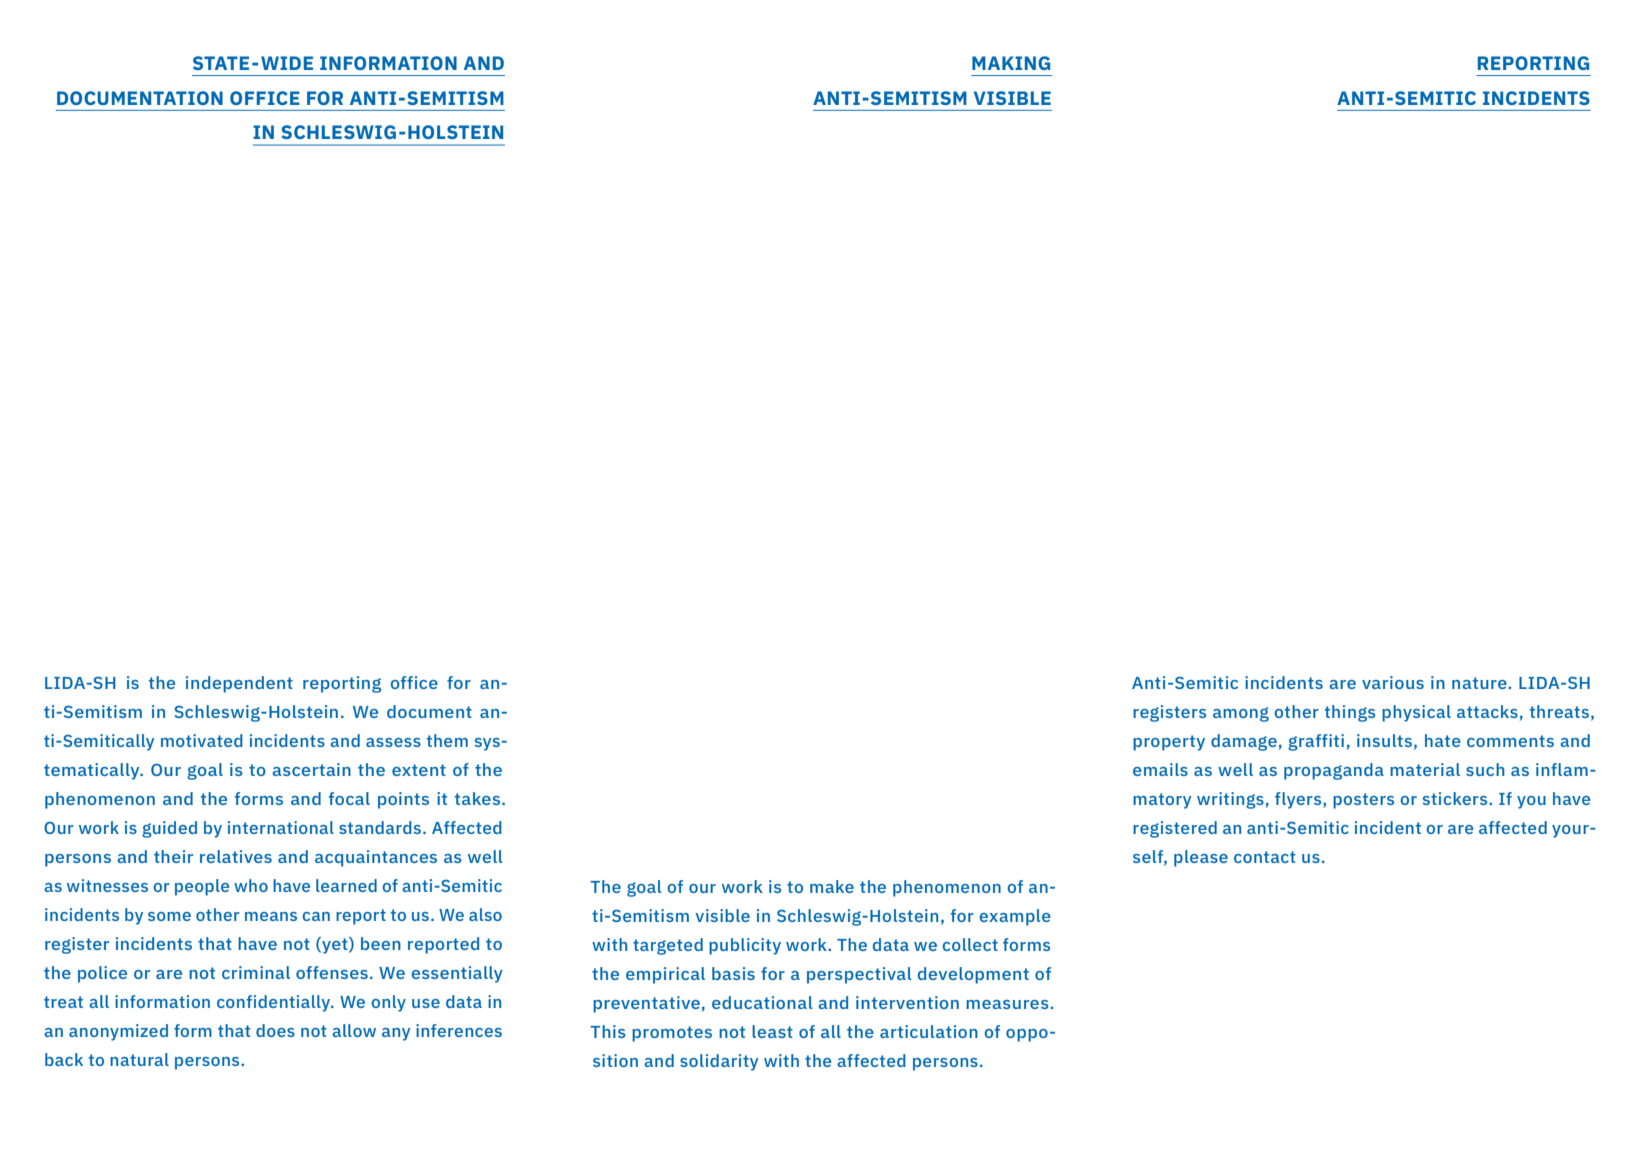  What do you see at coordinates (239, 684) in the document?
I see `independent` at bounding box center [239, 684].
